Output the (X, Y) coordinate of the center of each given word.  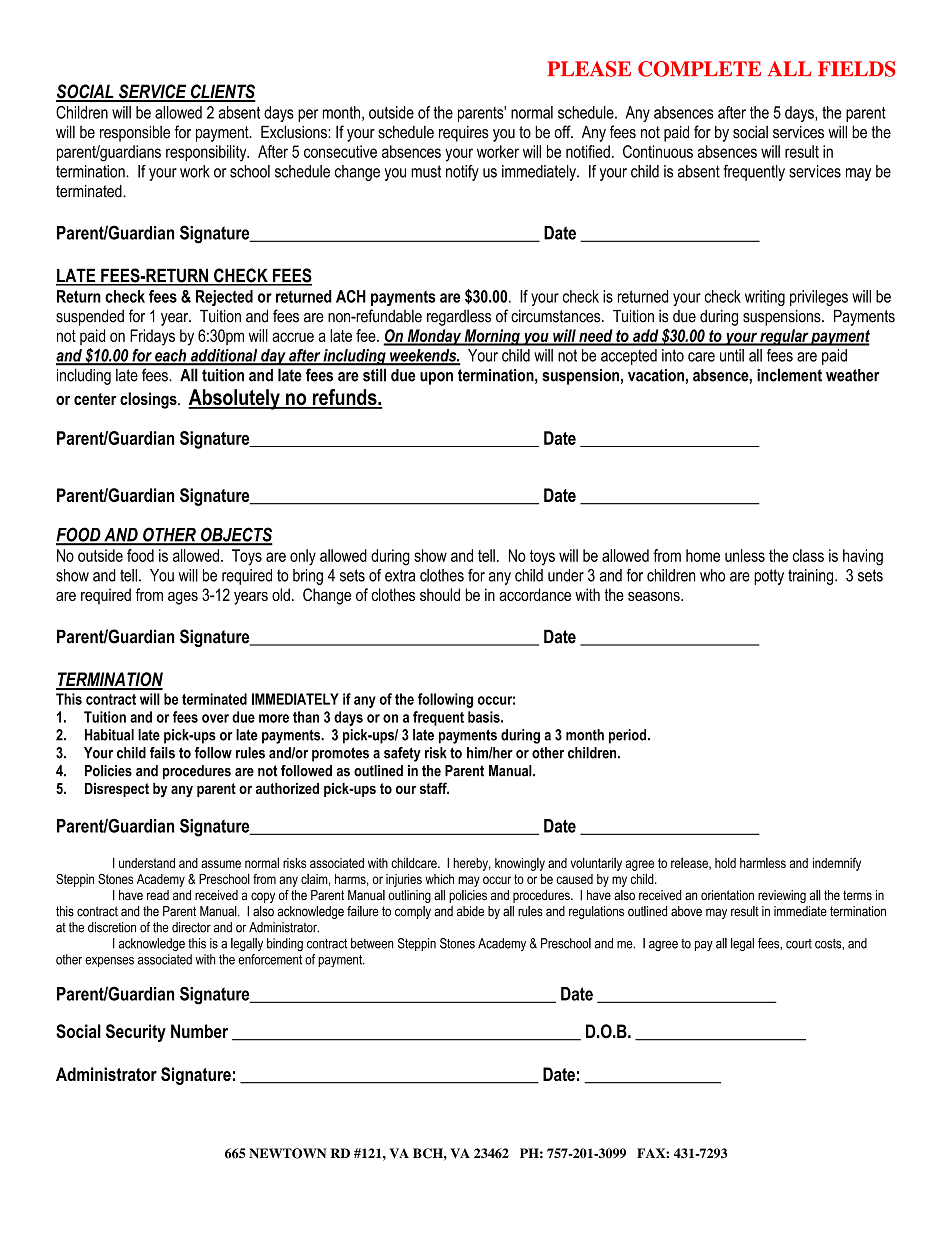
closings (149, 400)
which (439, 879)
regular (784, 337)
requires (464, 134)
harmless (763, 863)
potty (769, 577)
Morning (492, 337)
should (440, 594)
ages (183, 598)
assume (221, 864)
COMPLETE (699, 69)
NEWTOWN (287, 1153)
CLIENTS (222, 92)
